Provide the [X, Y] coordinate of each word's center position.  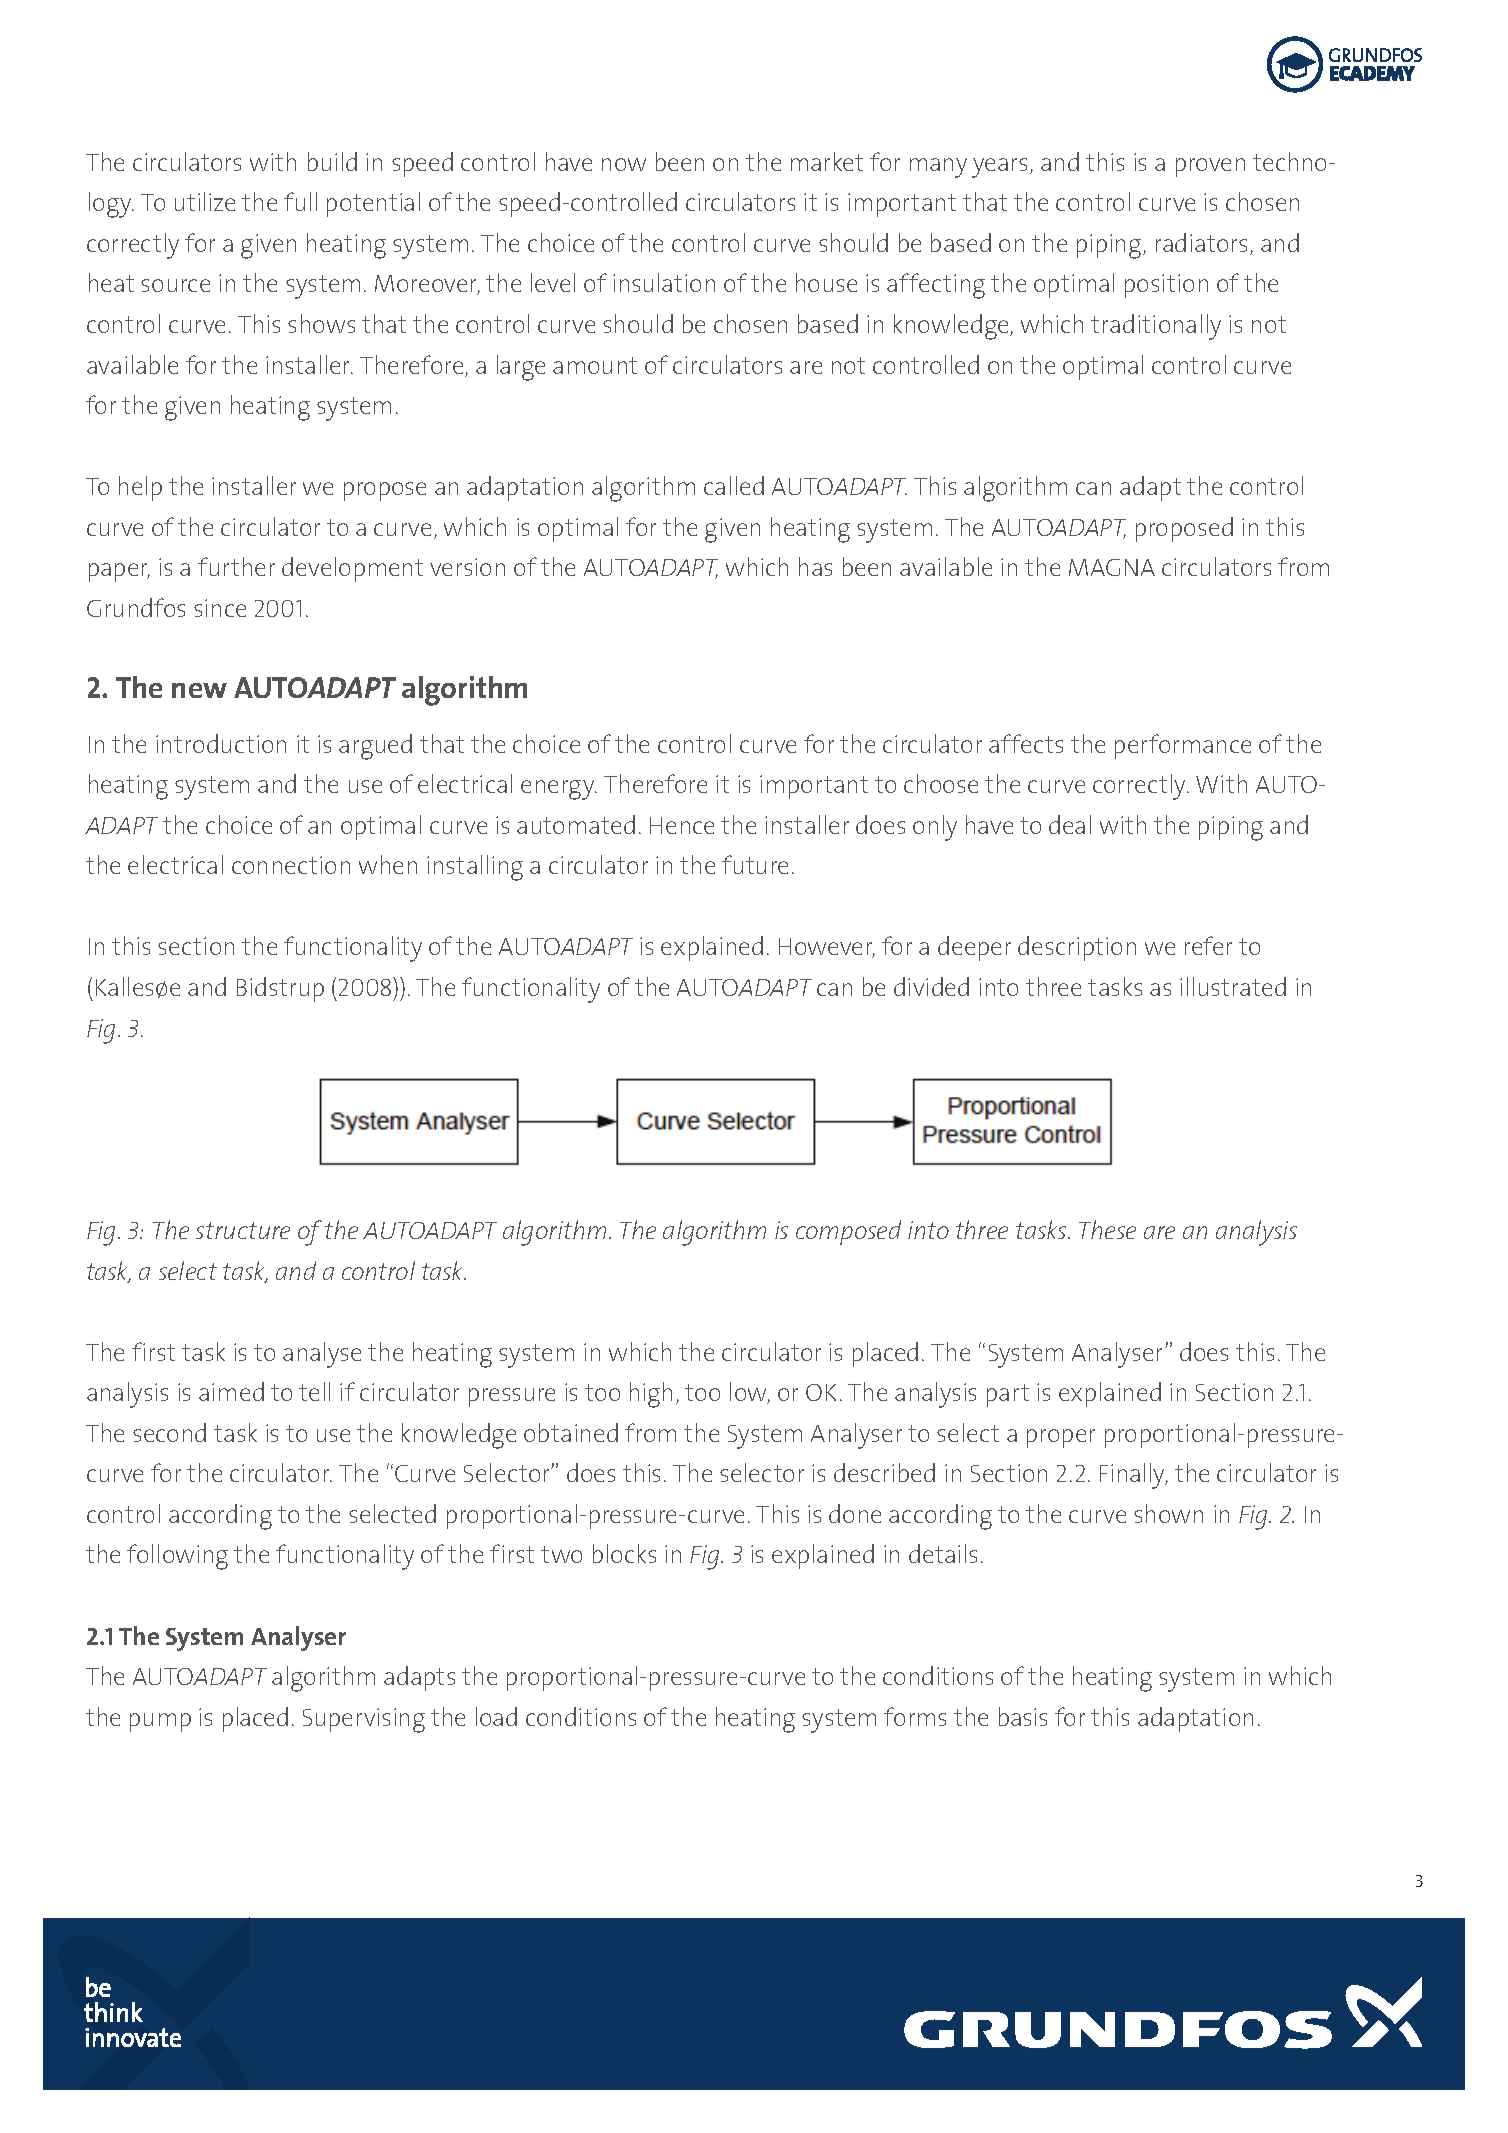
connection [291, 865]
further [236, 566]
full [300, 201]
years [999, 168]
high [651, 1395]
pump [160, 1722]
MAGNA [1112, 567]
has [815, 566]
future [755, 864]
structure [243, 1230]
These [1107, 1229]
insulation [664, 282]
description [1077, 948]
